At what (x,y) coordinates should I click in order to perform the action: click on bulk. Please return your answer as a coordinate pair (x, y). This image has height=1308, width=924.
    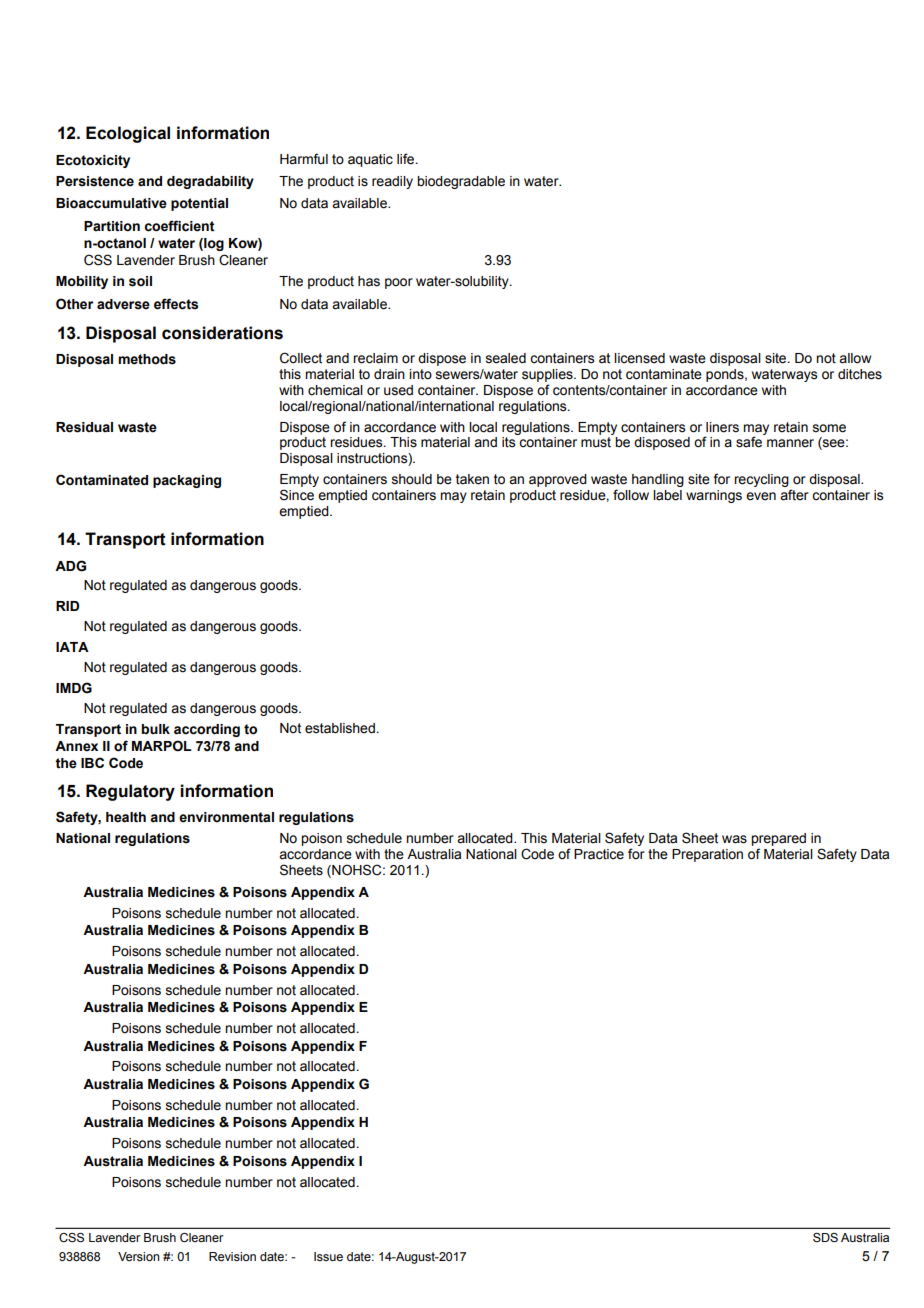
    Looking at the image, I should click on (155, 729).
